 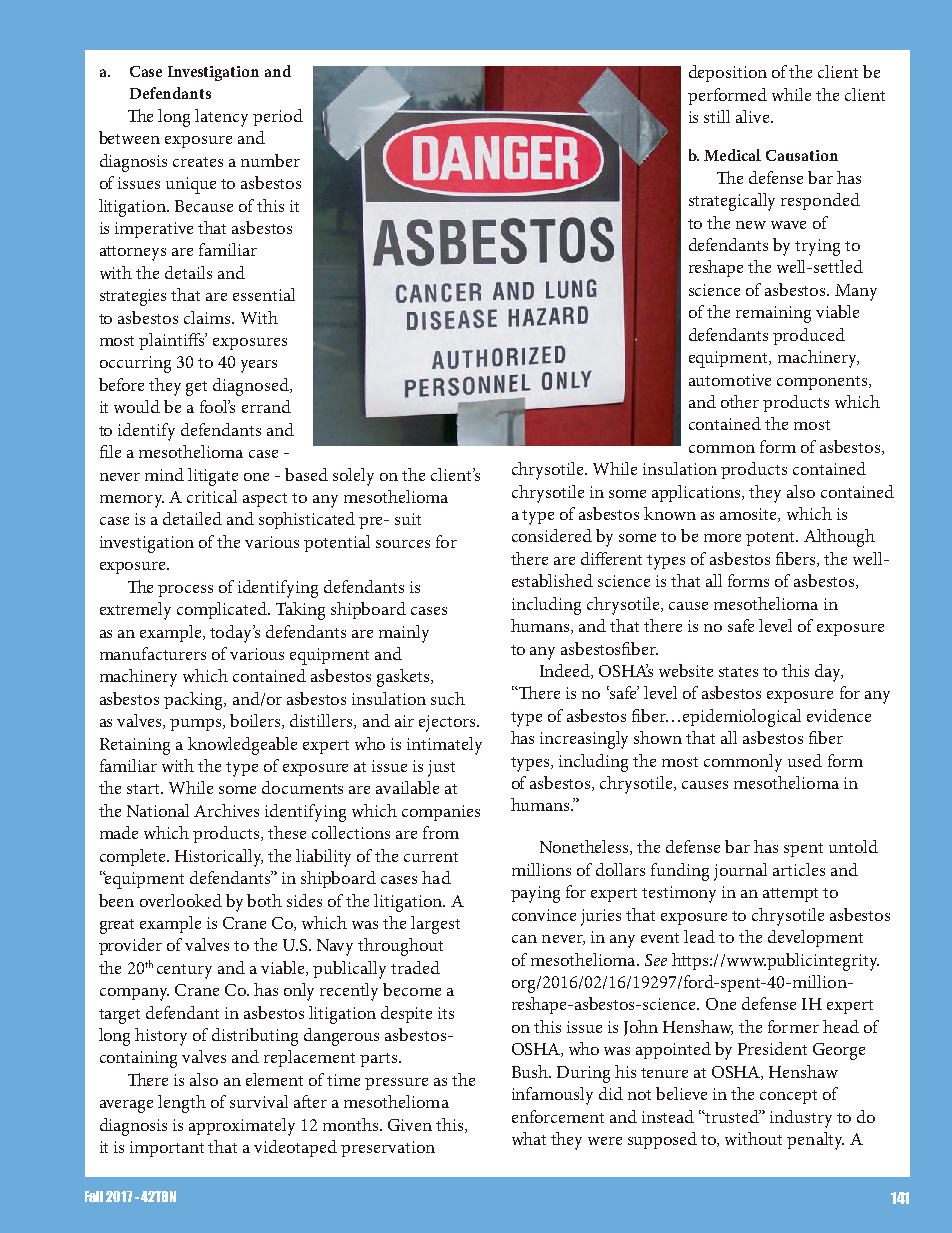 What do you see at coordinates (754, 116) in the screenshot?
I see `alive` at bounding box center [754, 116].
